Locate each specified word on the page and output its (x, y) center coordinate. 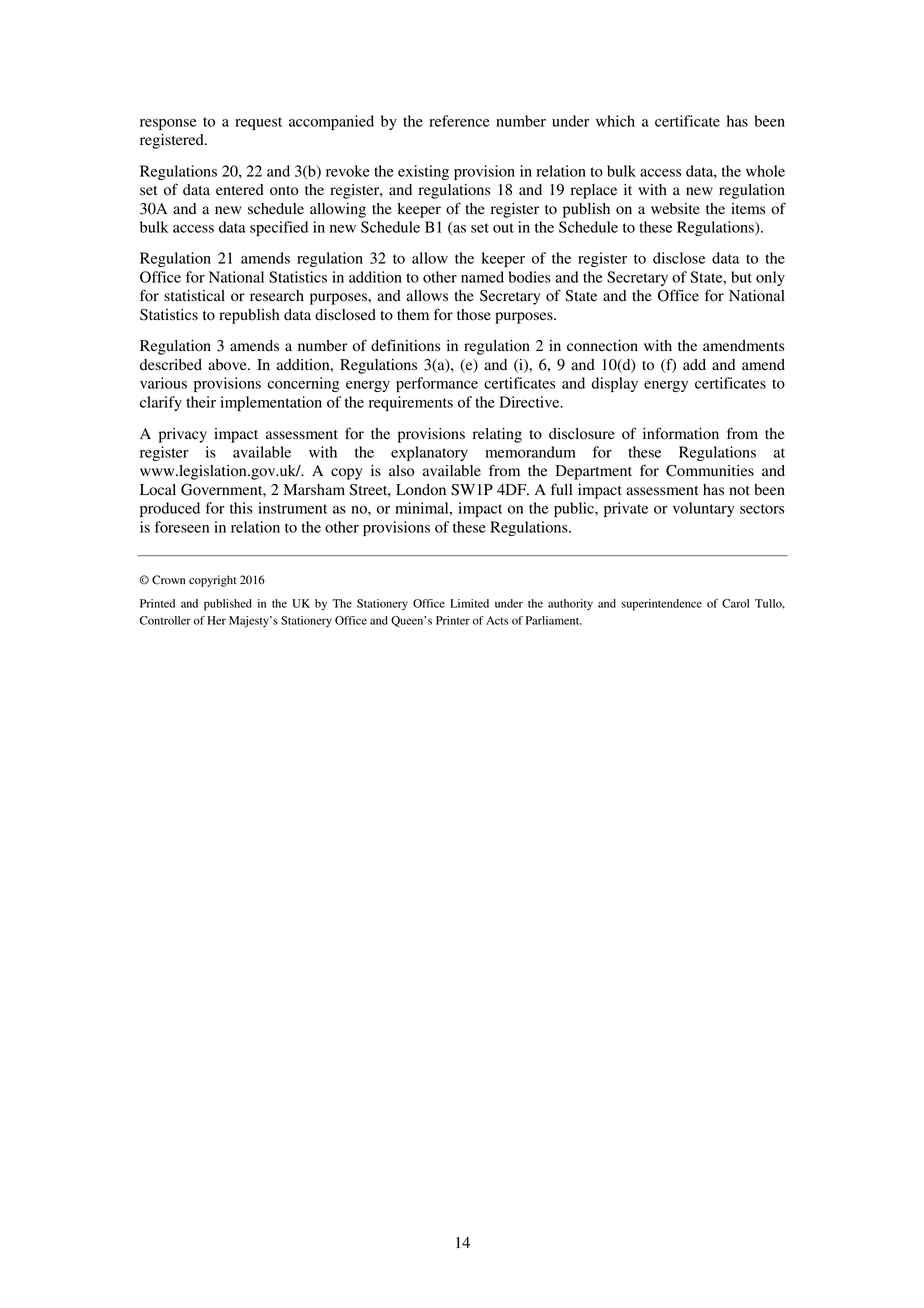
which (615, 121)
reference (459, 121)
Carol (735, 603)
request (258, 123)
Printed (157, 603)
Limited (469, 603)
